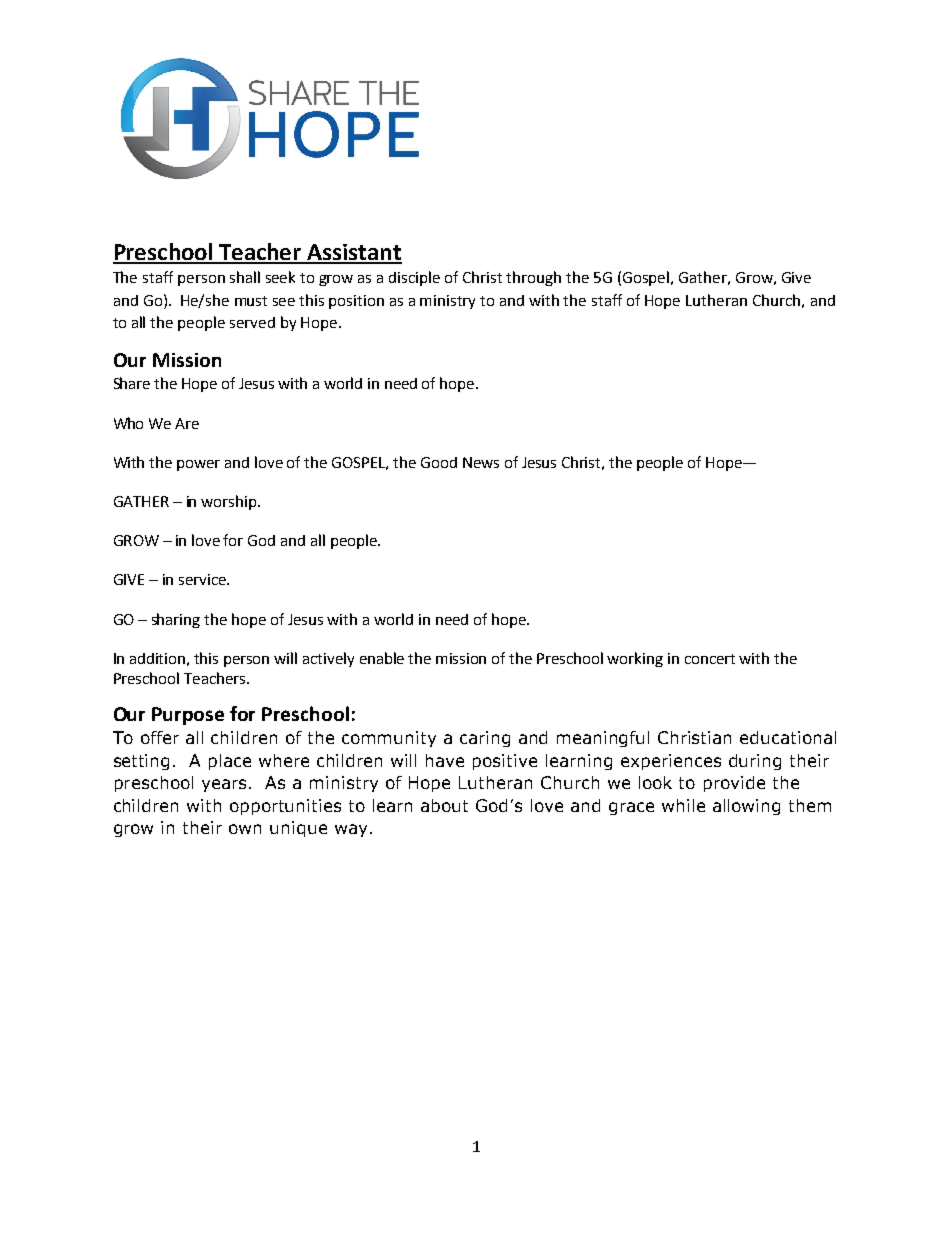 The width and height of the document is (952, 1233). What do you see at coordinates (439, 462) in the document?
I see `Good` at bounding box center [439, 462].
